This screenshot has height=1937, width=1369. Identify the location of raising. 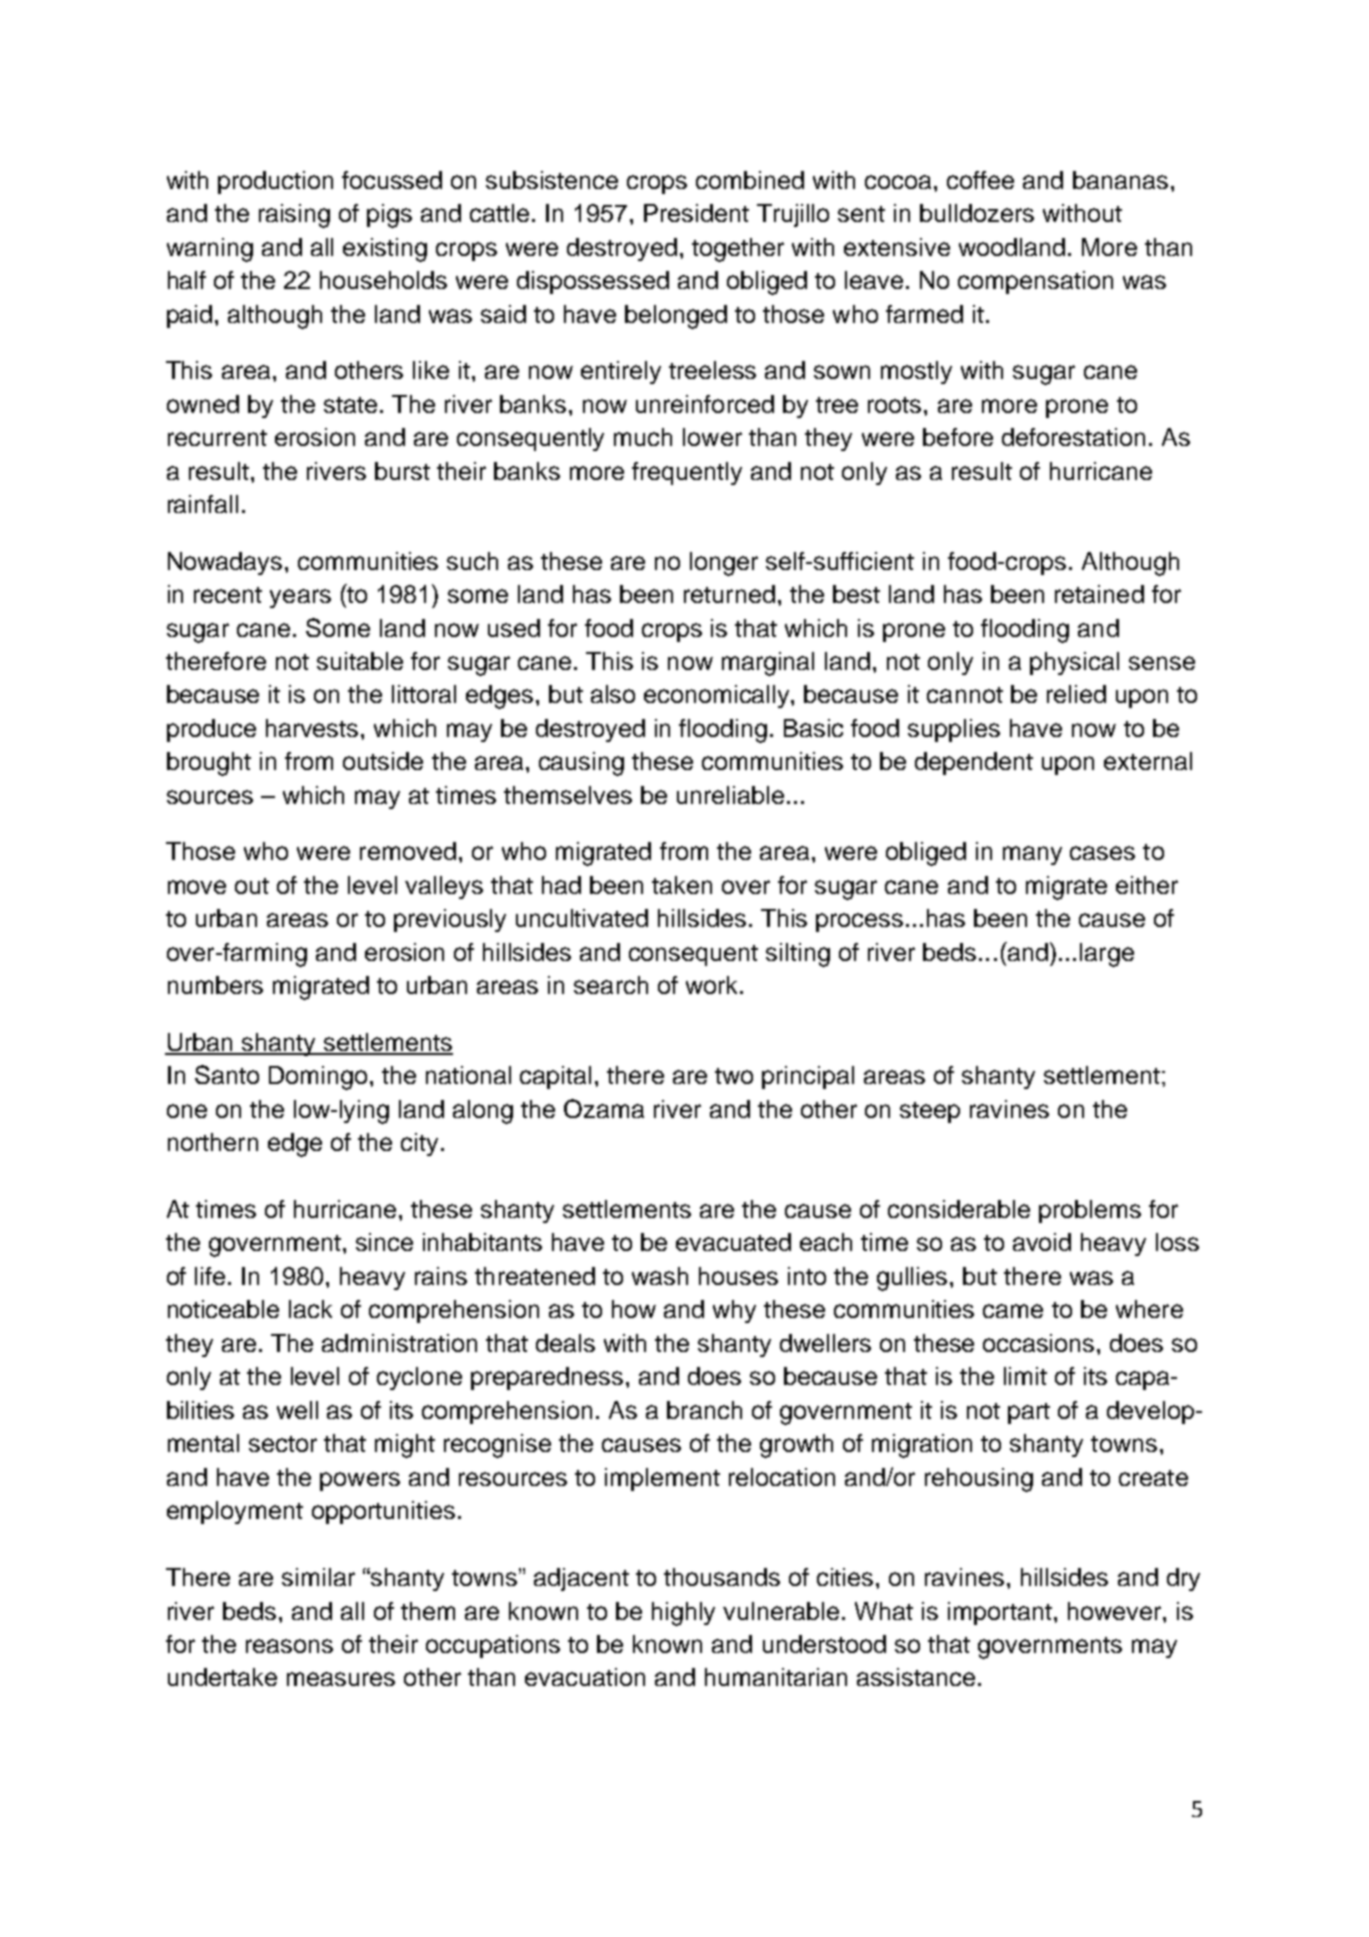
(294, 216).
